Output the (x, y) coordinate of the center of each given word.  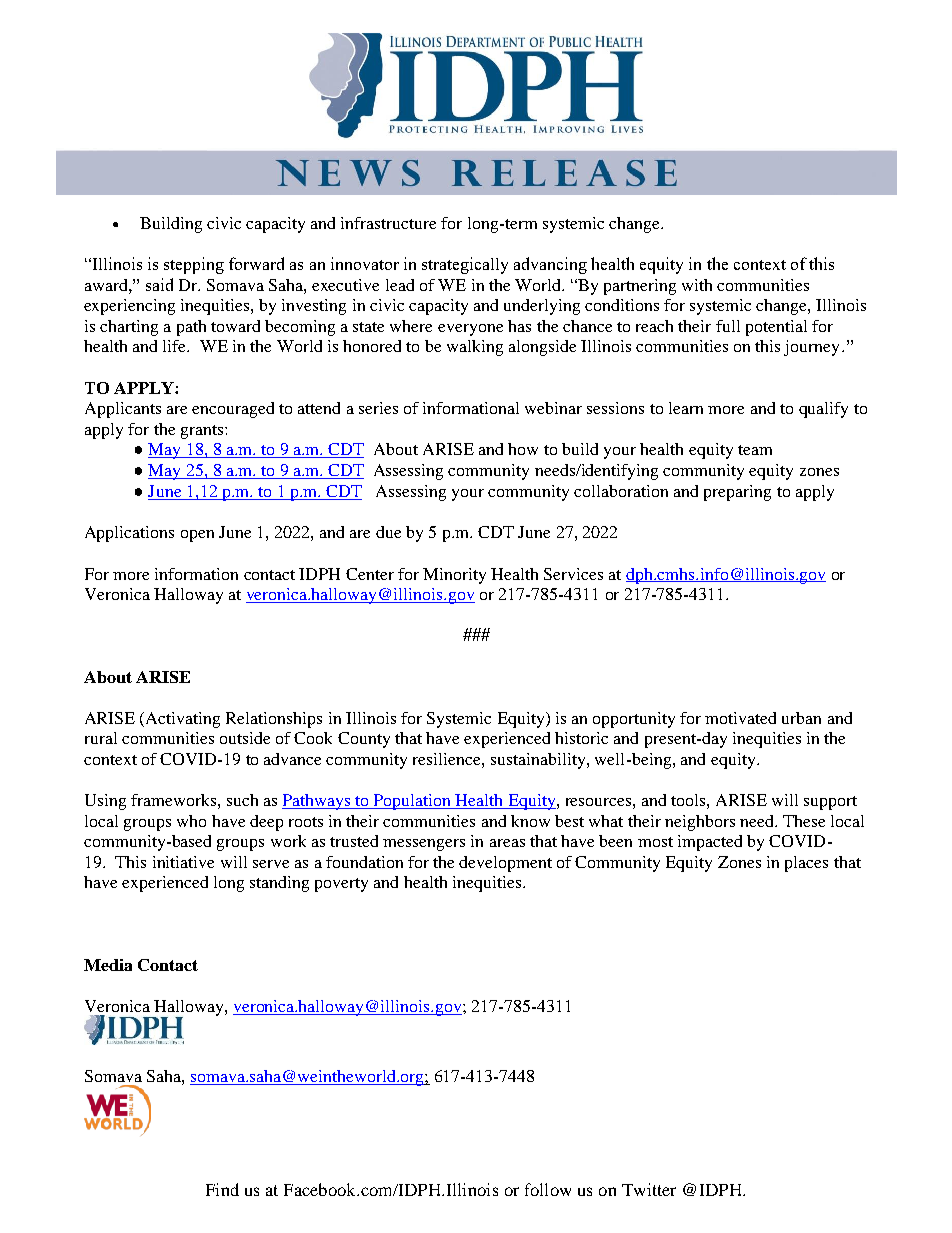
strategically (465, 265)
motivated (740, 718)
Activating (183, 720)
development (505, 864)
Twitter (649, 1189)
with (697, 285)
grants (202, 432)
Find (222, 1189)
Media (108, 965)
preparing (737, 493)
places (806, 864)
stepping (194, 265)
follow (548, 1189)
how (523, 449)
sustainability (539, 761)
